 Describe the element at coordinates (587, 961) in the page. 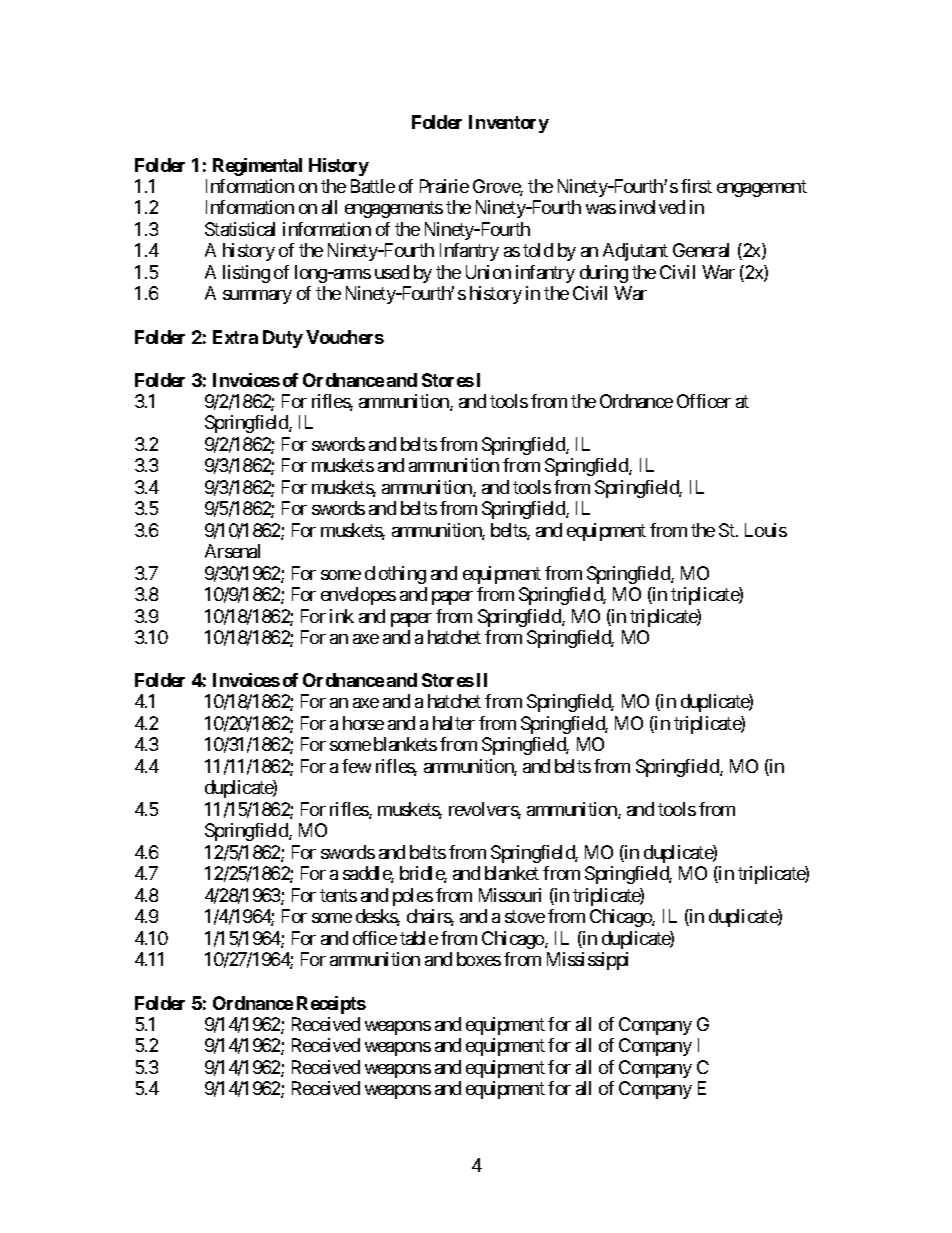

I see `Mississippi` at that location.
